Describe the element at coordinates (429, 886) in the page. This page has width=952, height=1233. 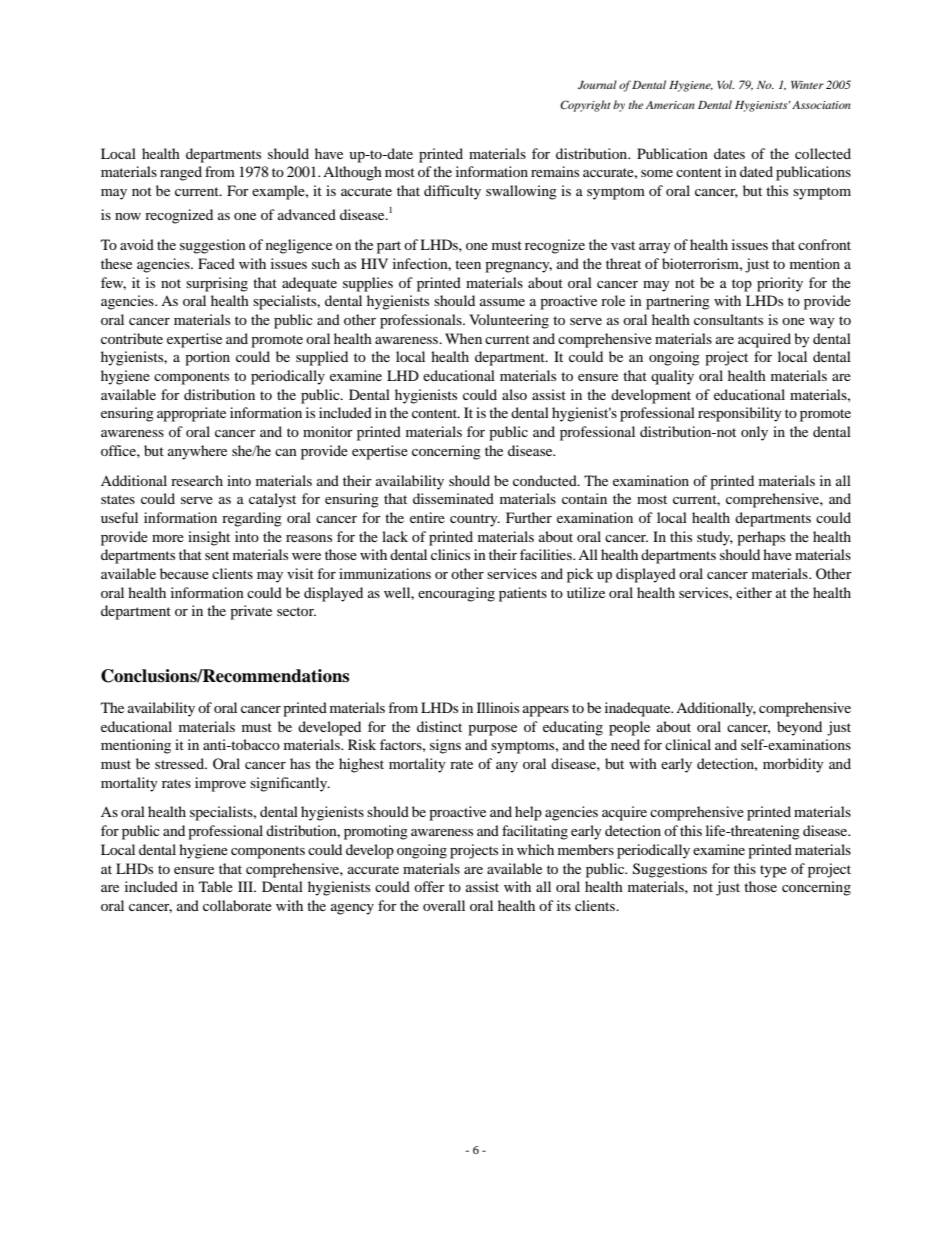
I see `offer` at that location.
